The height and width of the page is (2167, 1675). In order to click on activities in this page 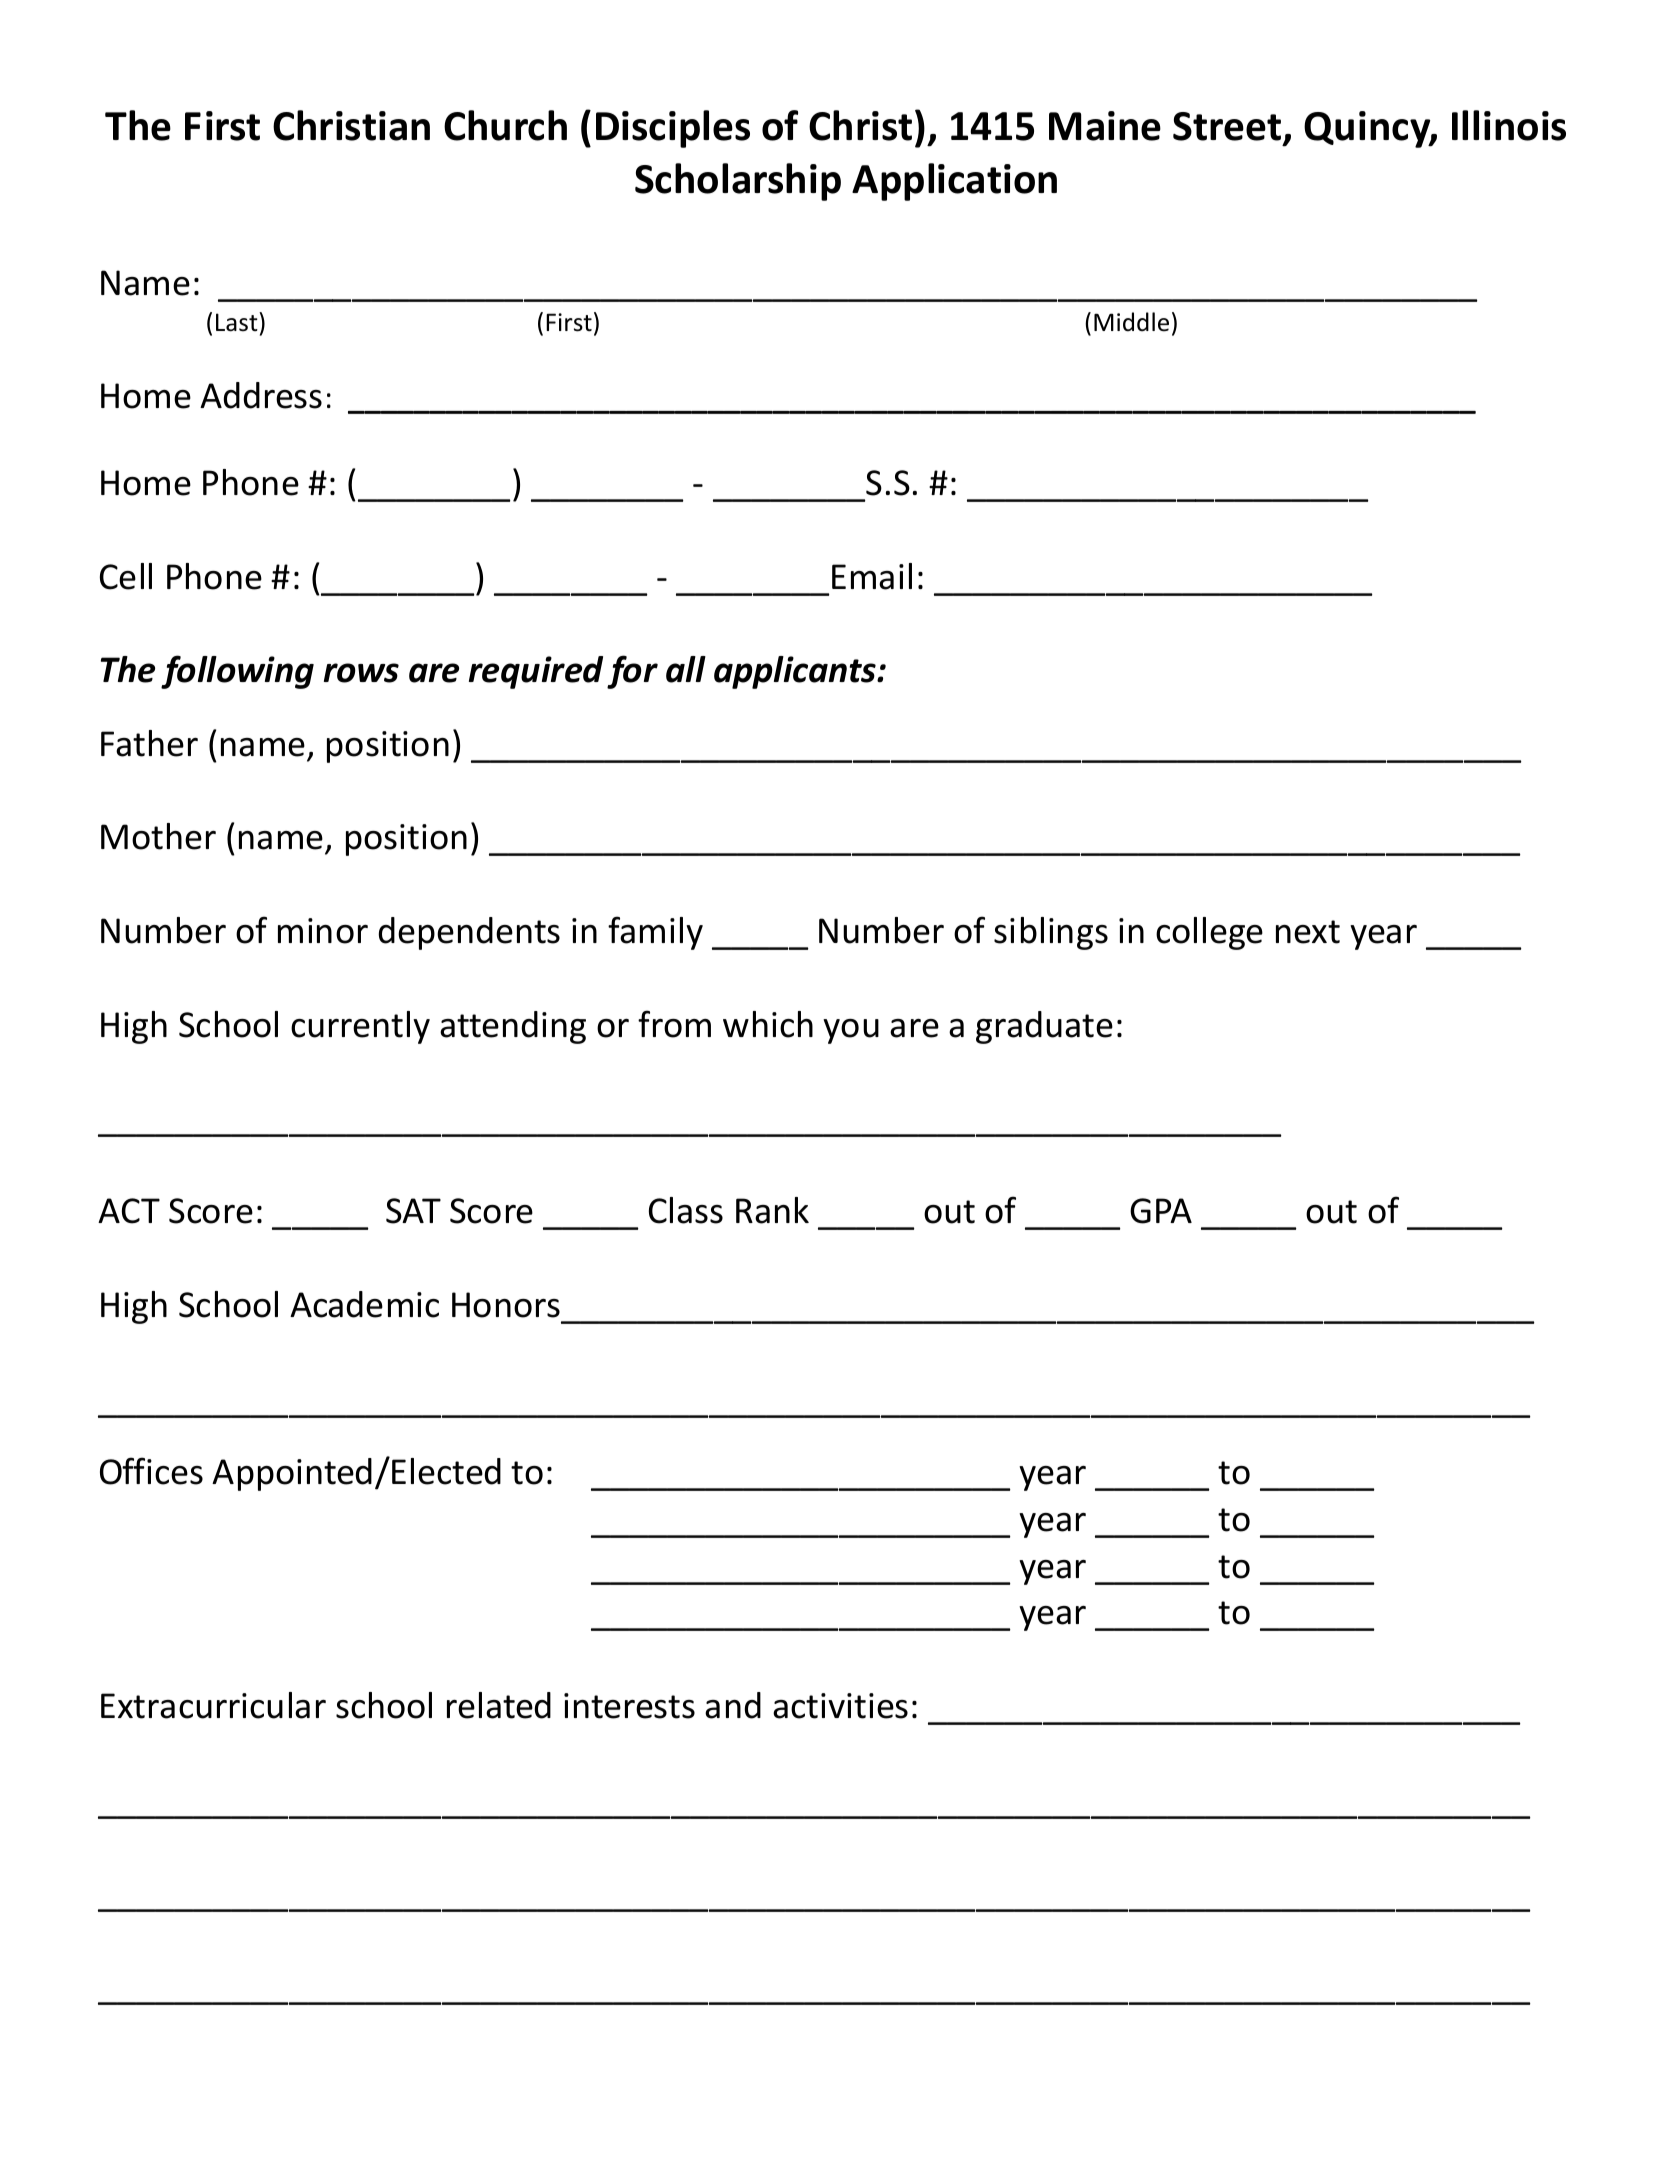, I will do `click(840, 1706)`.
